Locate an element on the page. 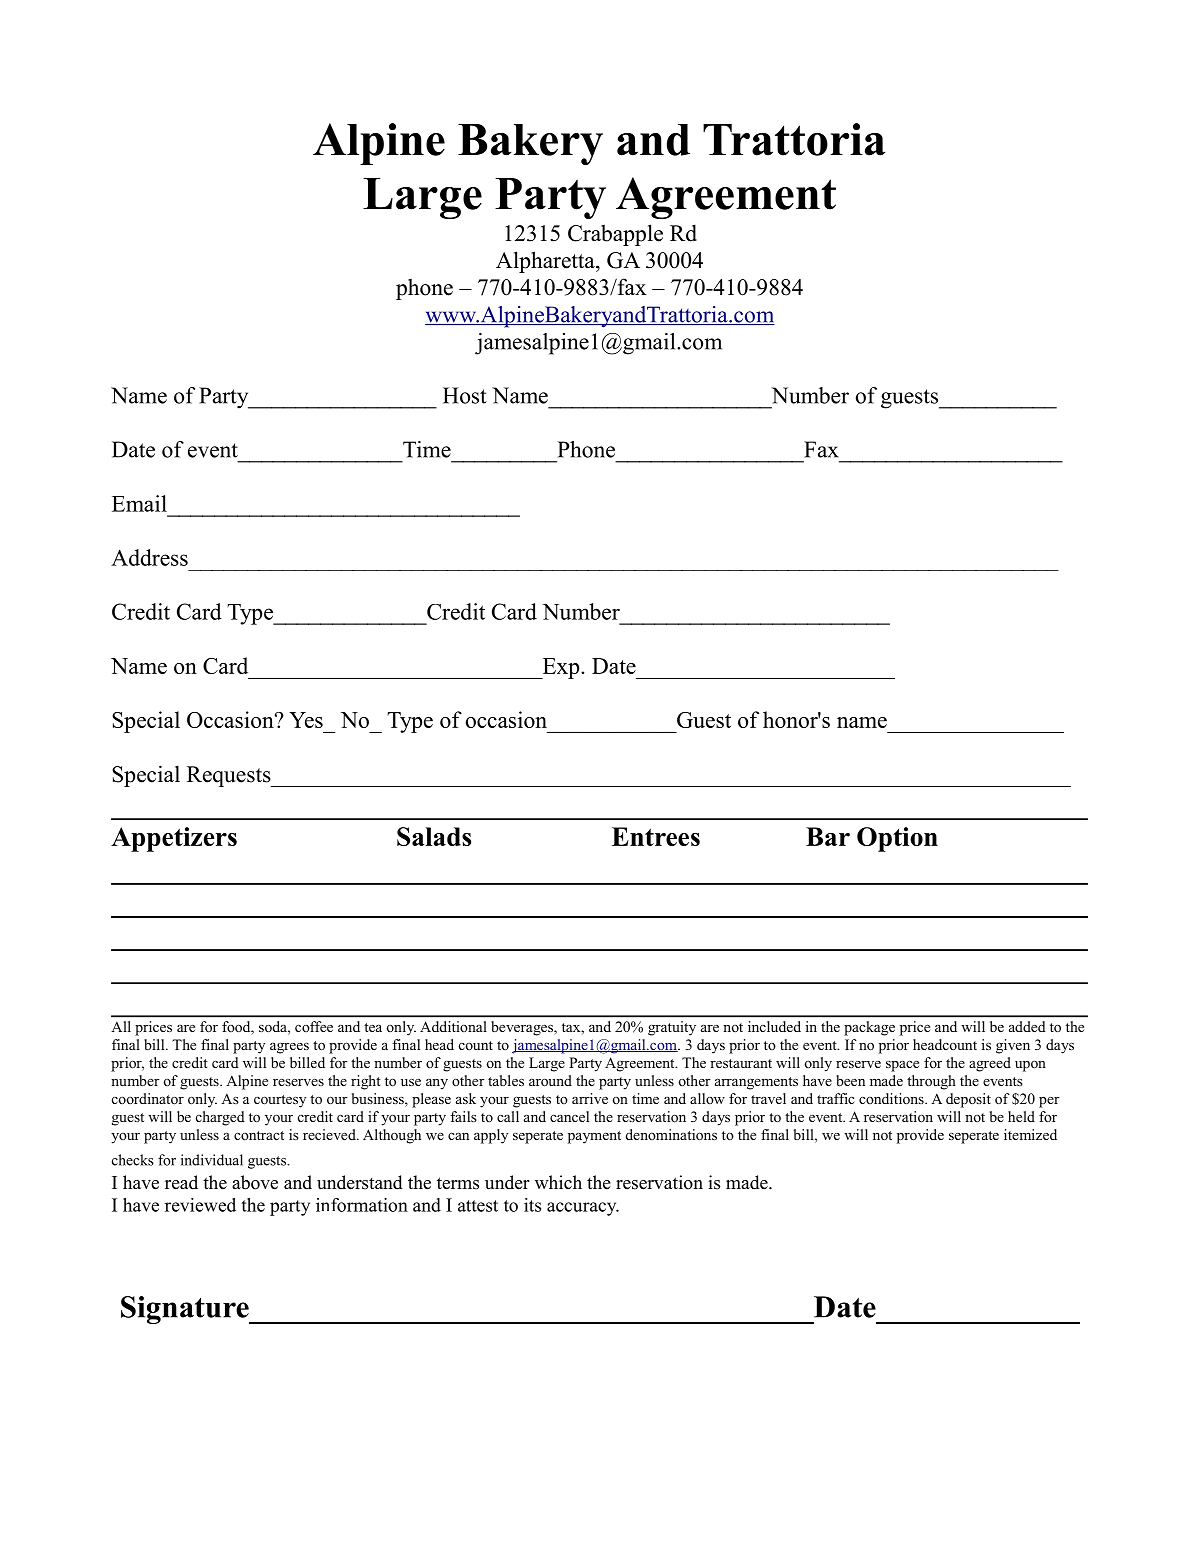  Appetizers is located at coordinates (174, 839).
